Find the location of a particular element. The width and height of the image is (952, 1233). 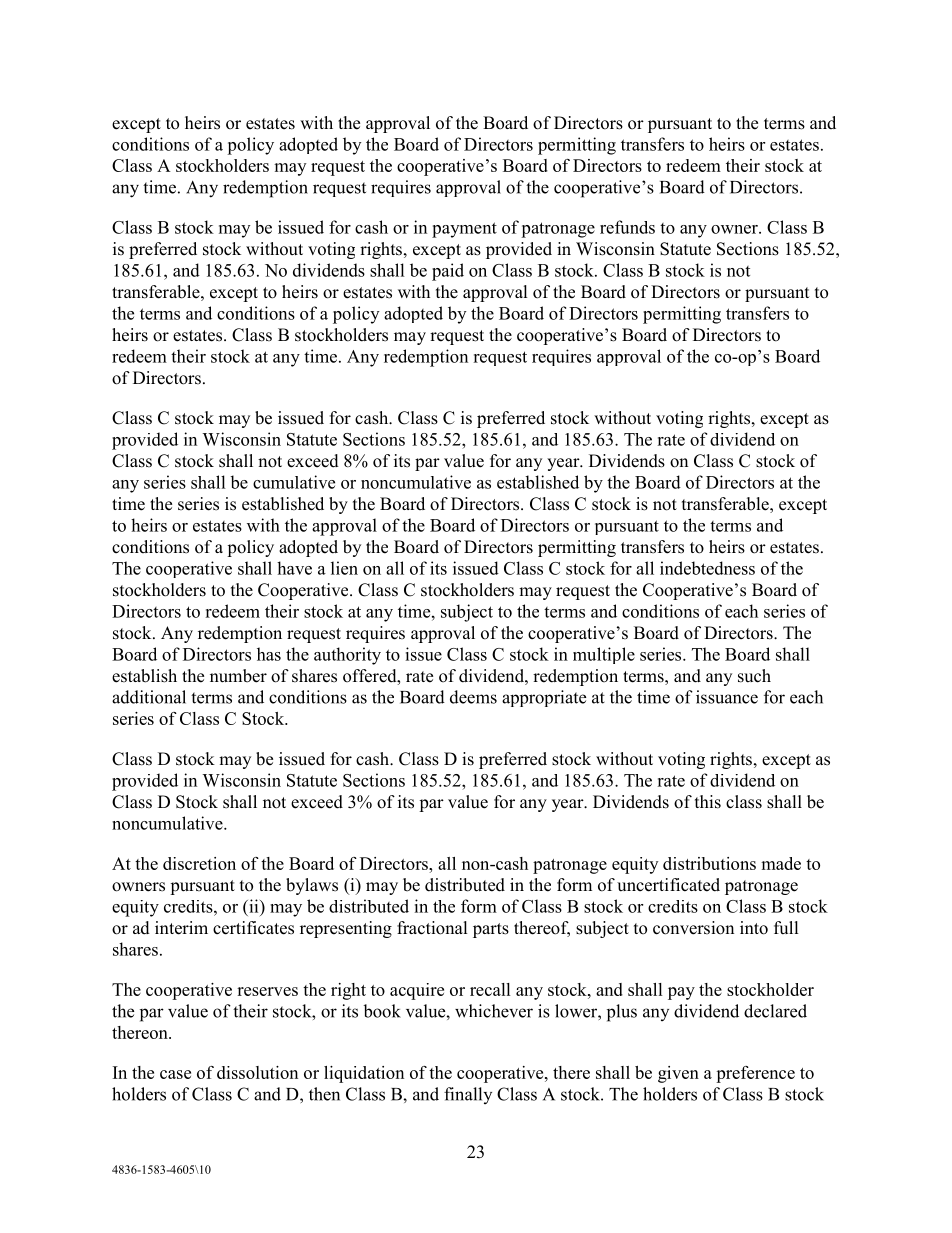

distributions is located at coordinates (709, 863).
